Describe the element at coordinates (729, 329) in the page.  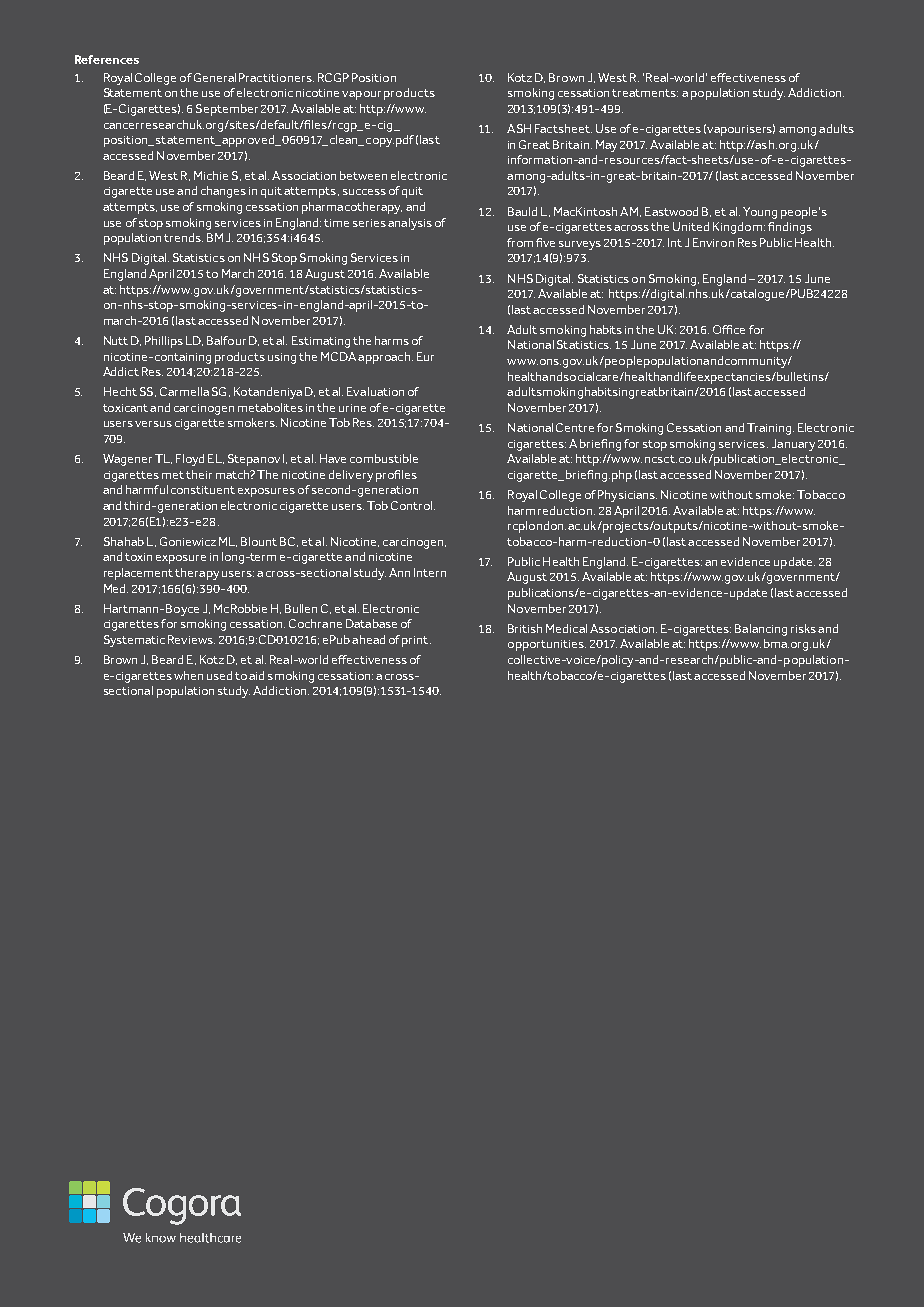
I see `Office` at that location.
